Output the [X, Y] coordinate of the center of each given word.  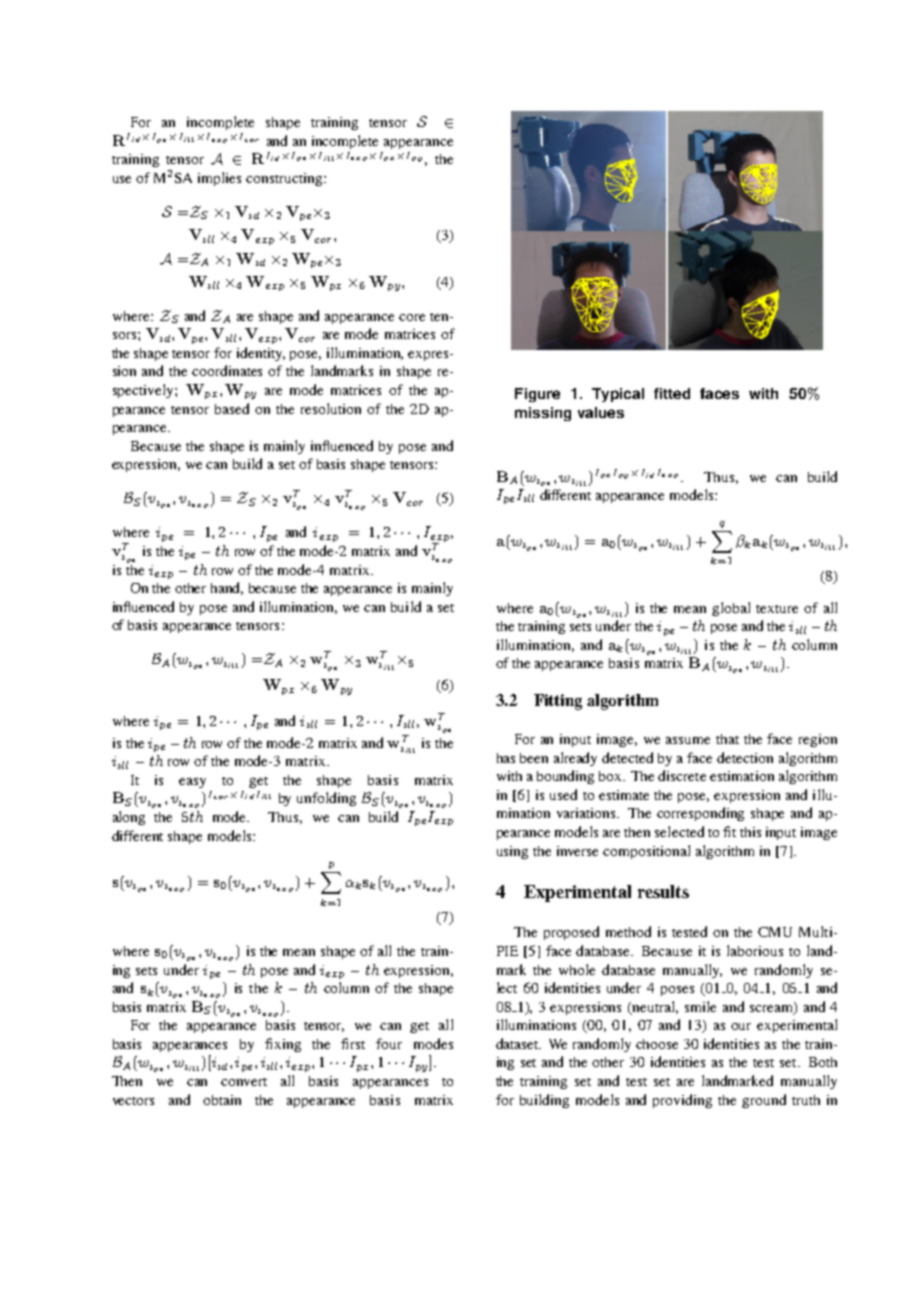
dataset [518, 1043]
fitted [672, 393]
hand [227, 588]
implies [219, 179]
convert [244, 1082]
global [731, 609]
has [506, 758]
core [412, 317]
